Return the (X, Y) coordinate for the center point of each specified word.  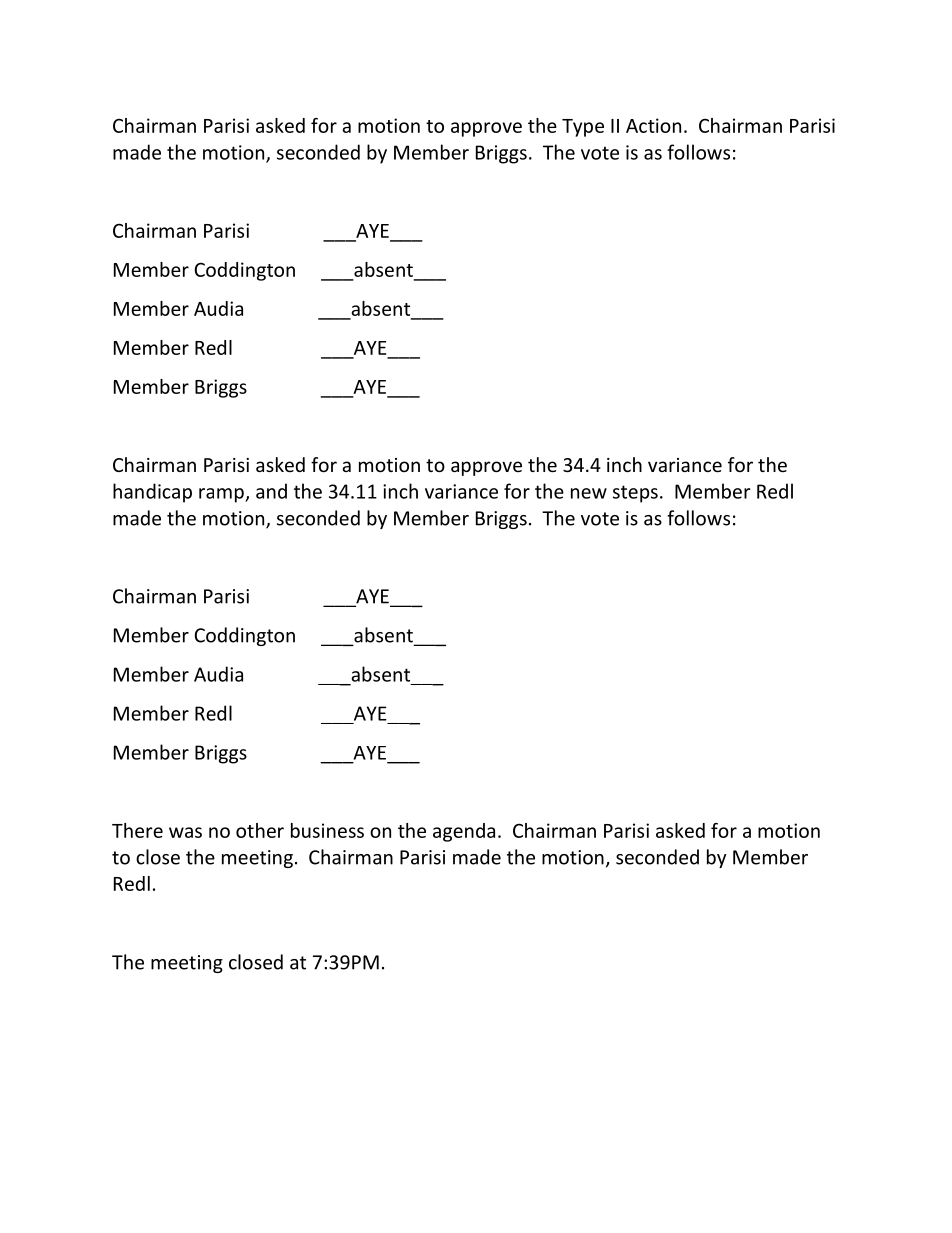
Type (583, 128)
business (327, 830)
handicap (152, 493)
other (260, 830)
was (185, 832)
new (589, 493)
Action (653, 125)
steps (635, 494)
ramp (222, 495)
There (137, 830)
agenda (464, 832)
